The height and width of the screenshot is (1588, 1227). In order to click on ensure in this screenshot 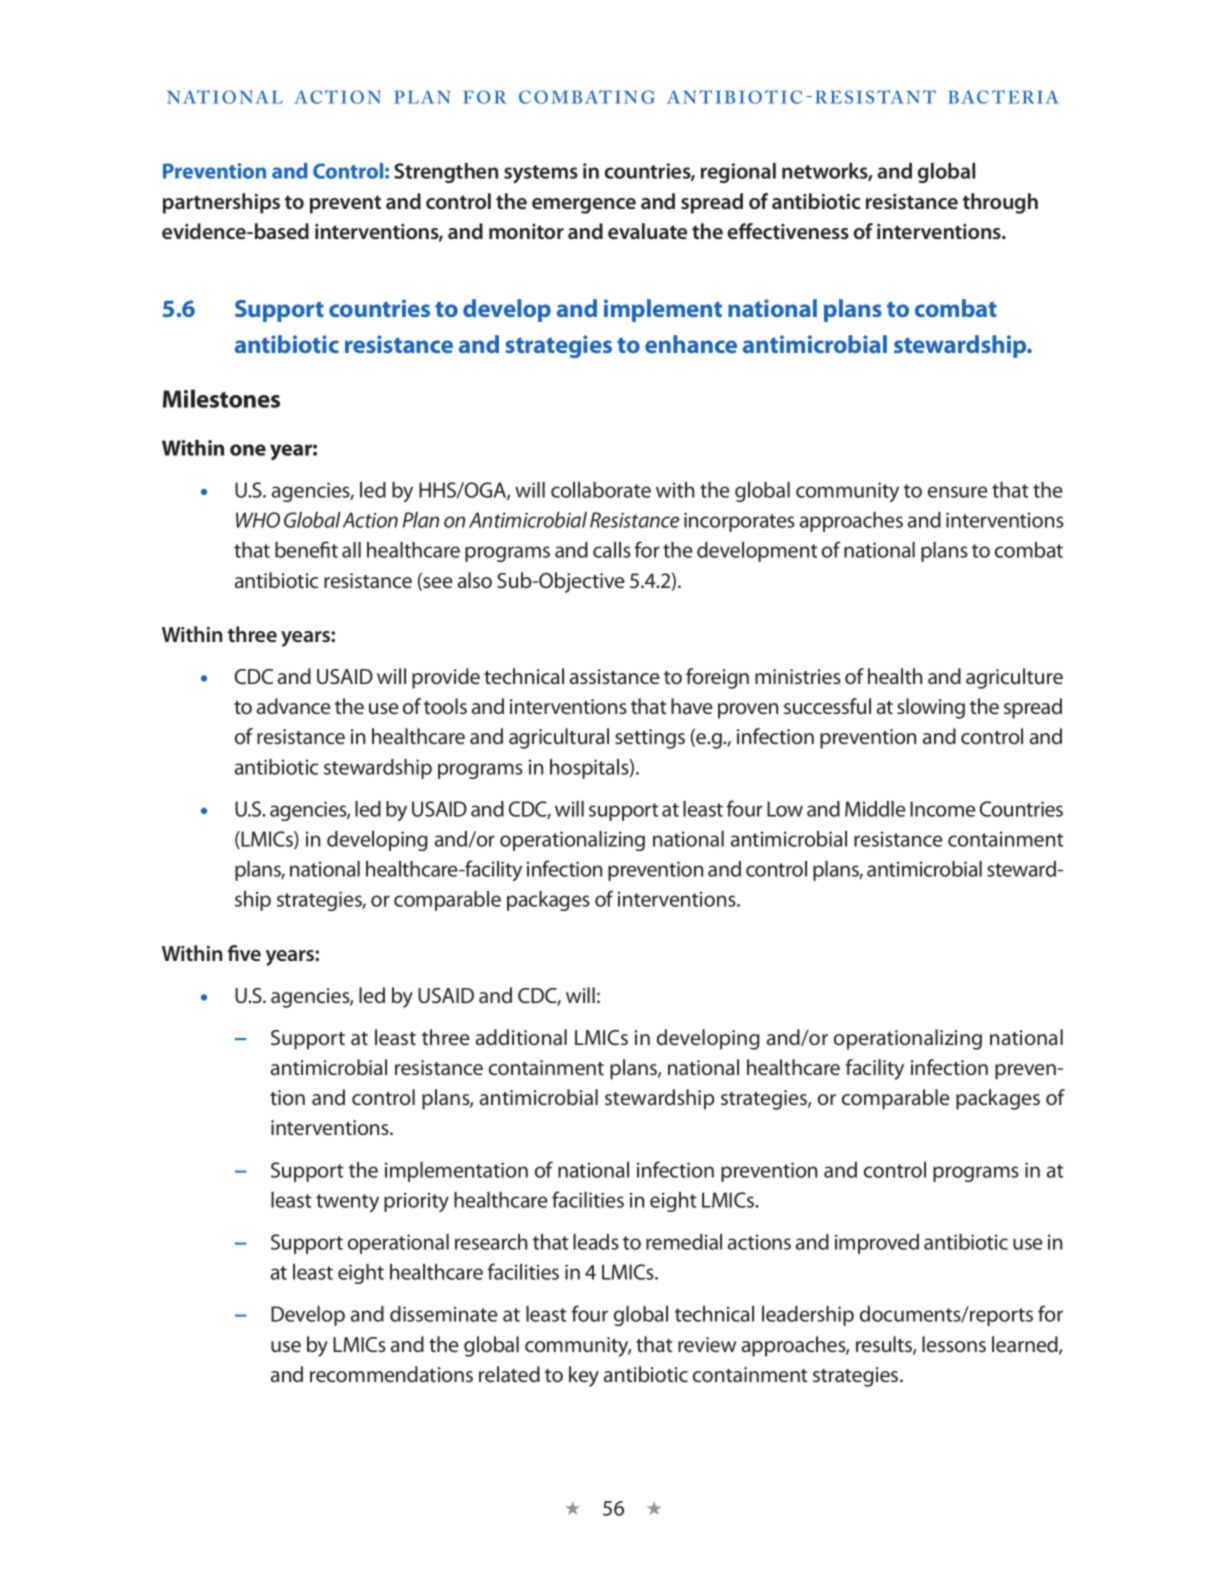, I will do `click(958, 492)`.
